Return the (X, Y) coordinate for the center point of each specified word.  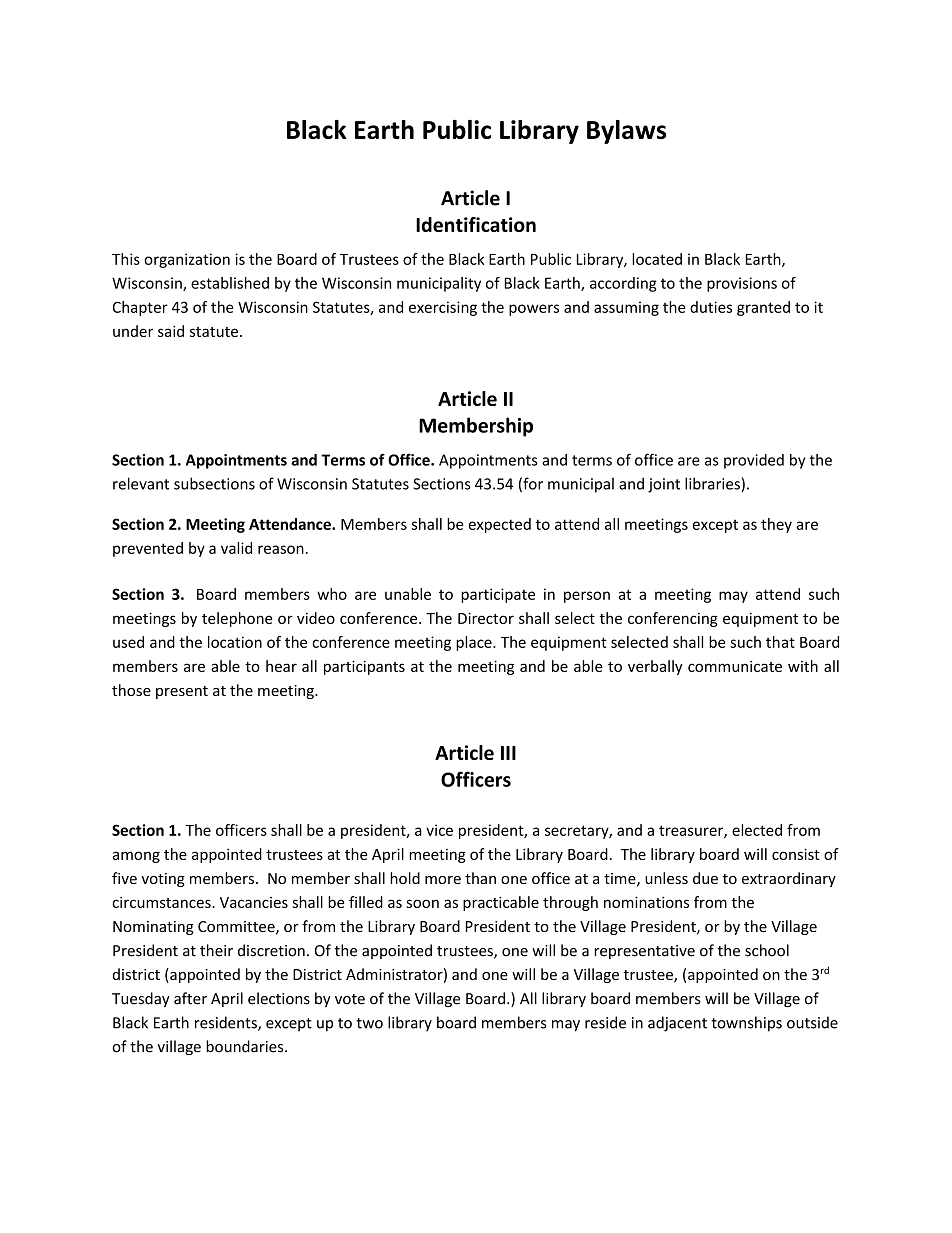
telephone (237, 619)
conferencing (673, 619)
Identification (476, 224)
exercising (443, 308)
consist (796, 854)
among (136, 857)
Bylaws (626, 132)
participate (498, 595)
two (369, 1023)
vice (439, 830)
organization (187, 260)
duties (711, 307)
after (190, 998)
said (171, 331)
